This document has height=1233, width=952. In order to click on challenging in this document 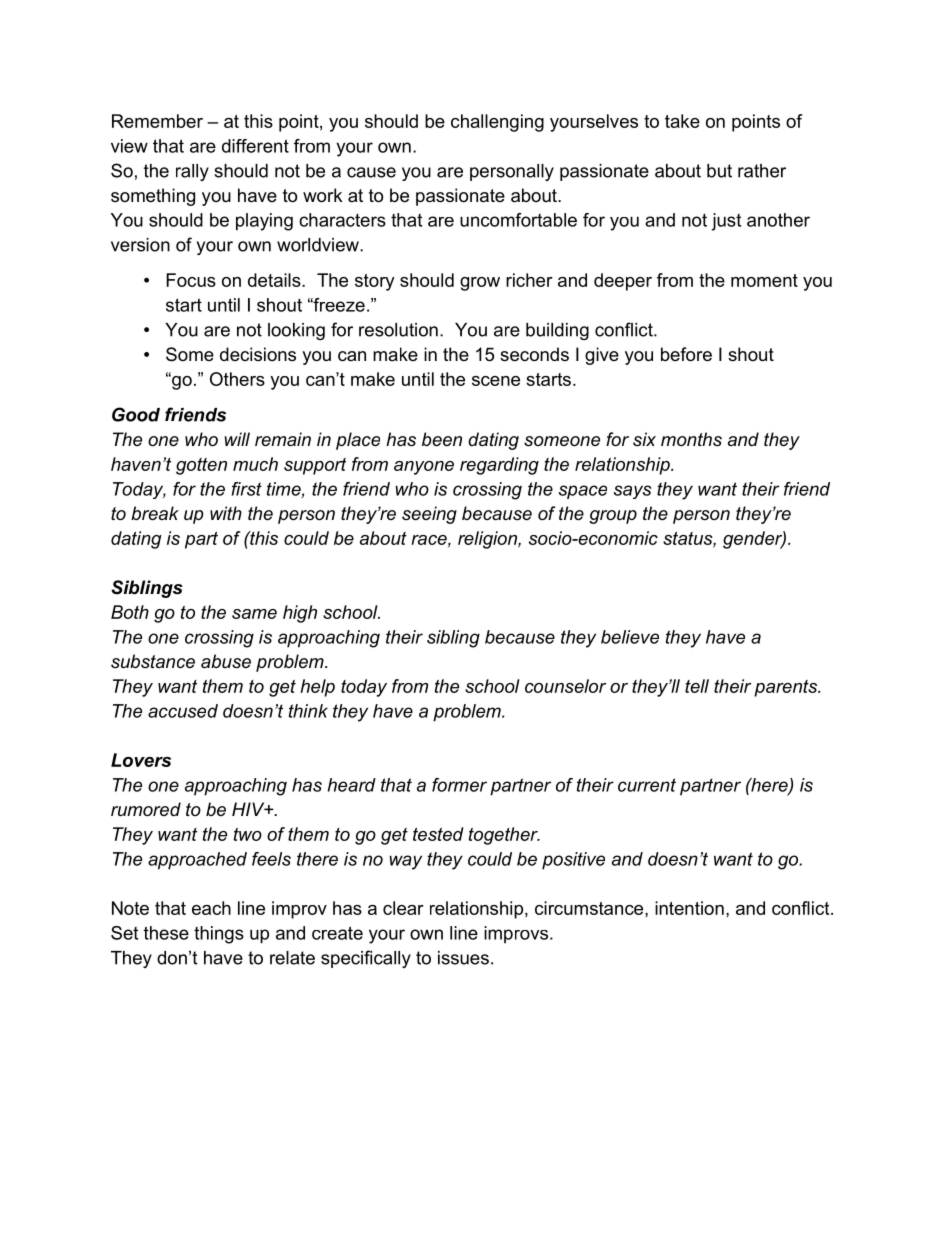, I will do `click(497, 123)`.
